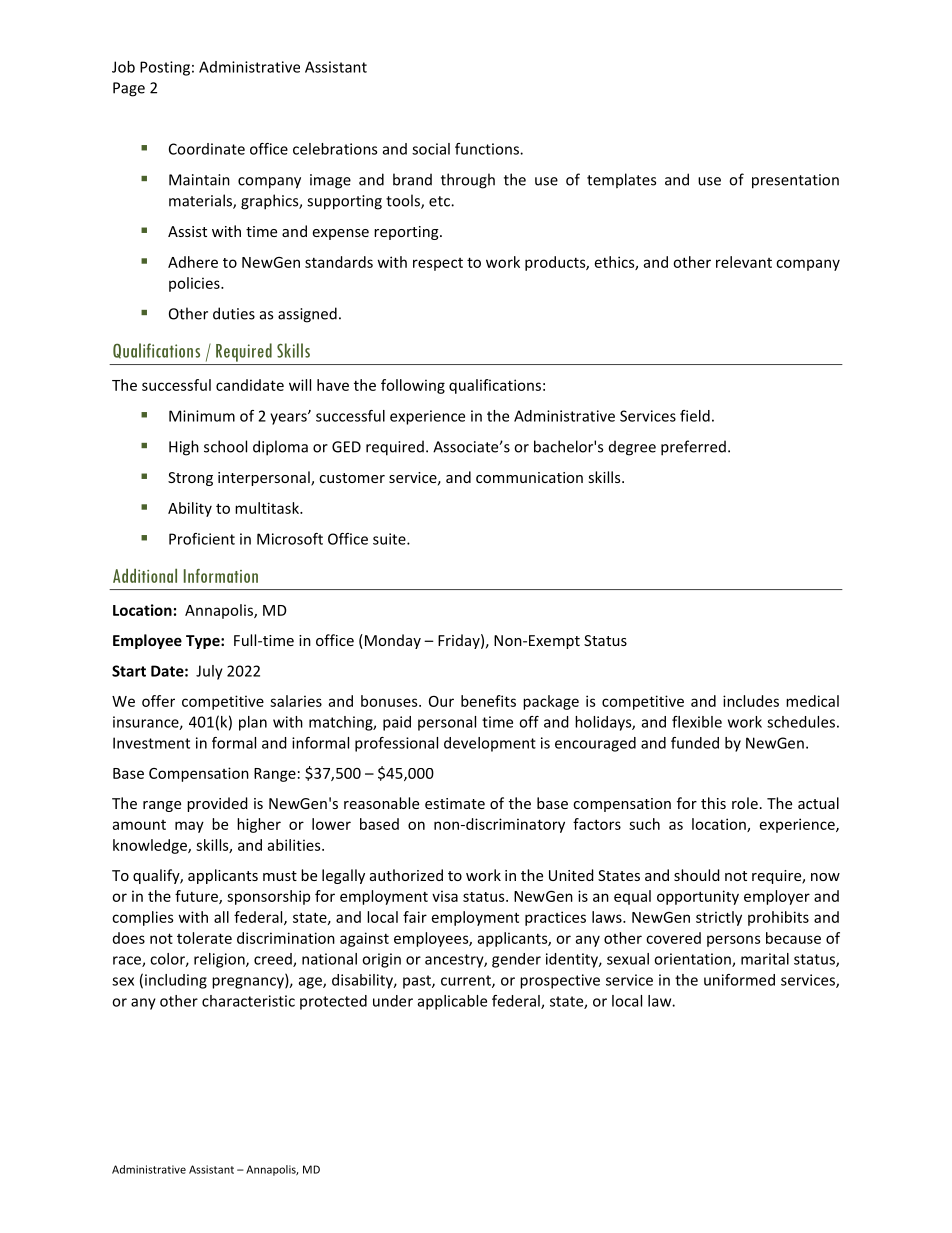 Image resolution: width=952 pixels, height=1233 pixels. I want to click on July, so click(209, 672).
